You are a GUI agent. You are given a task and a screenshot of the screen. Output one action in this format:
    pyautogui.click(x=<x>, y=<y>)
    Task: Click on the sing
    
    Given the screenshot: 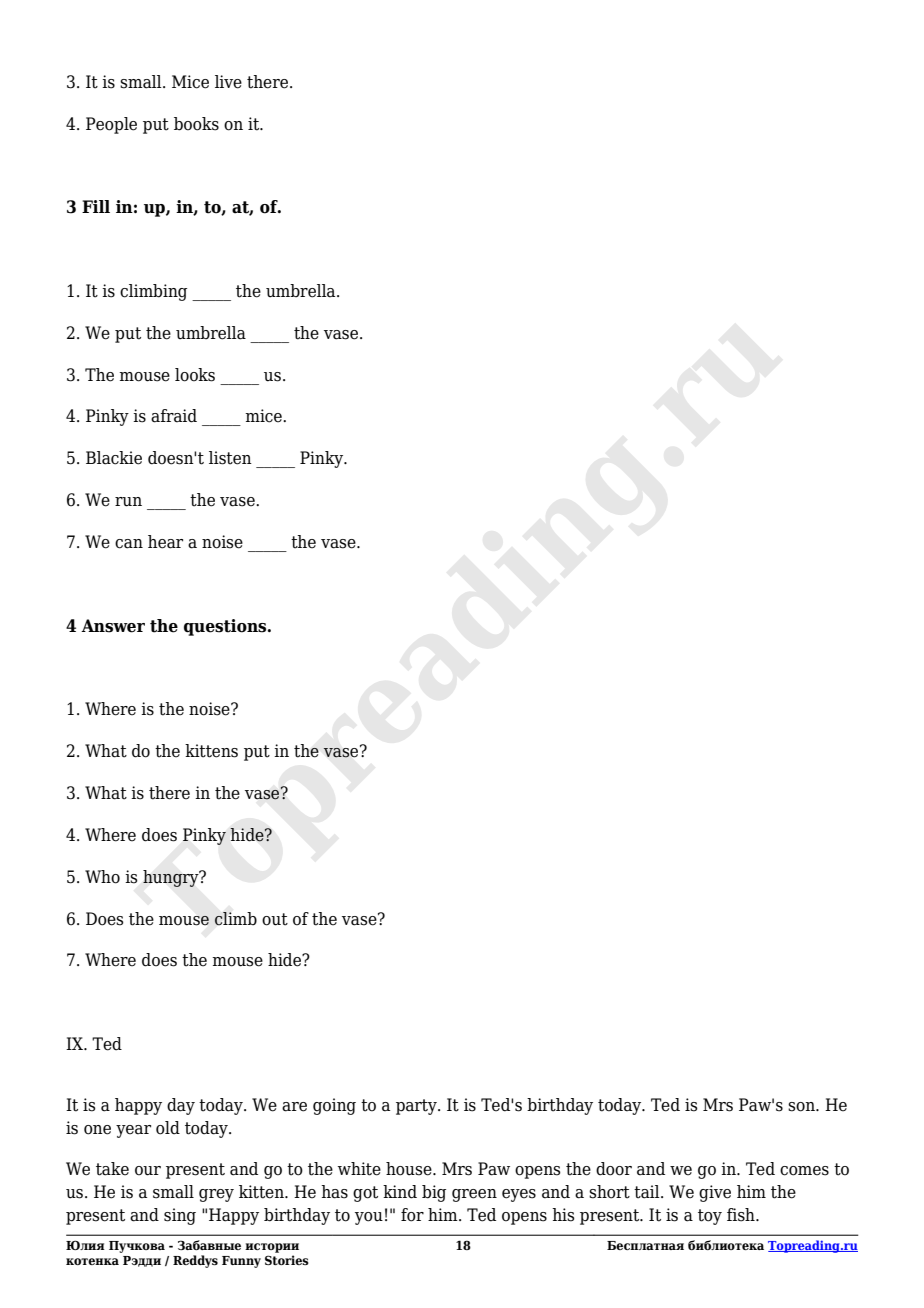 What is the action you would take?
    pyautogui.click(x=180, y=1216)
